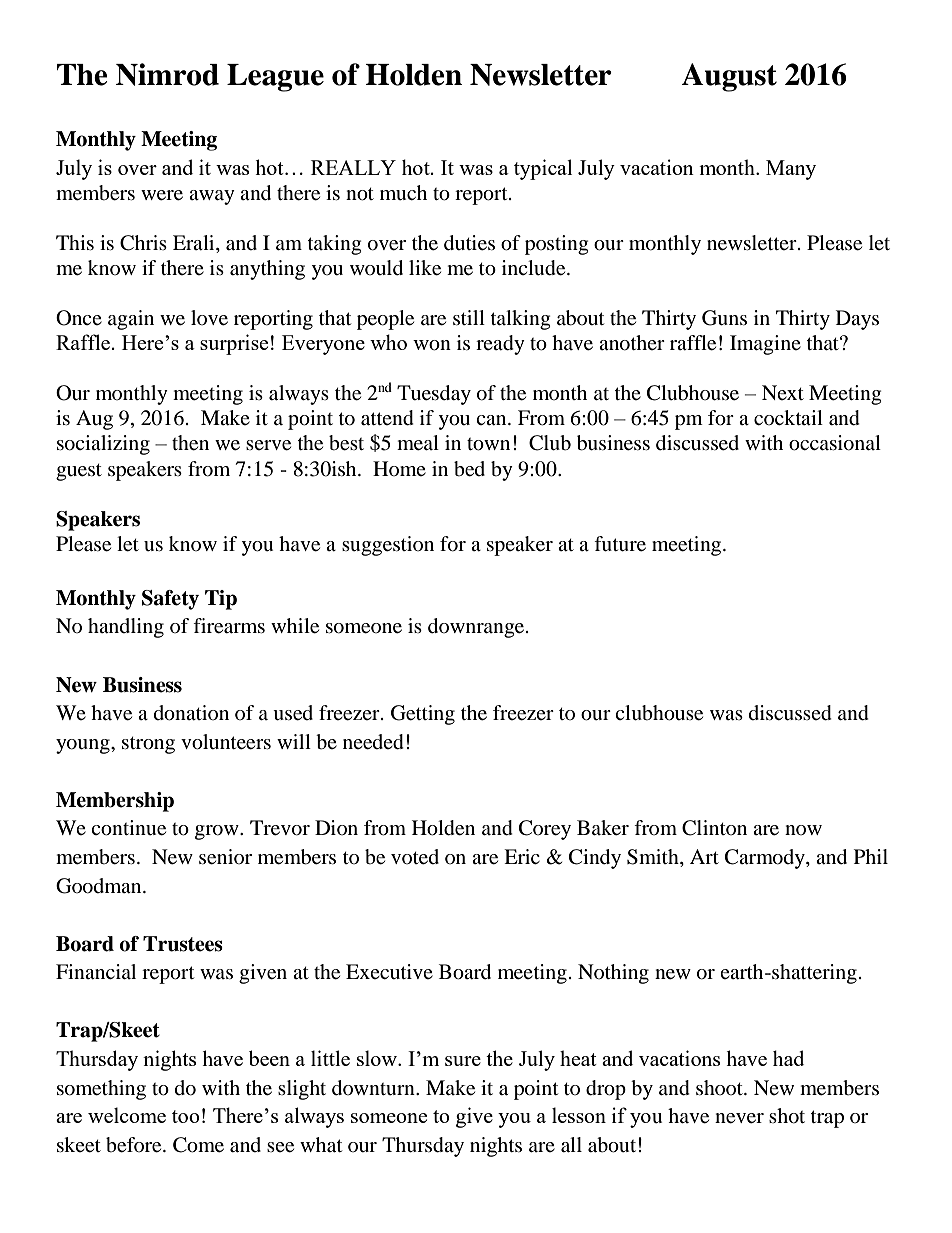  What do you see at coordinates (167, 74) in the screenshot?
I see `Nimrod` at bounding box center [167, 74].
